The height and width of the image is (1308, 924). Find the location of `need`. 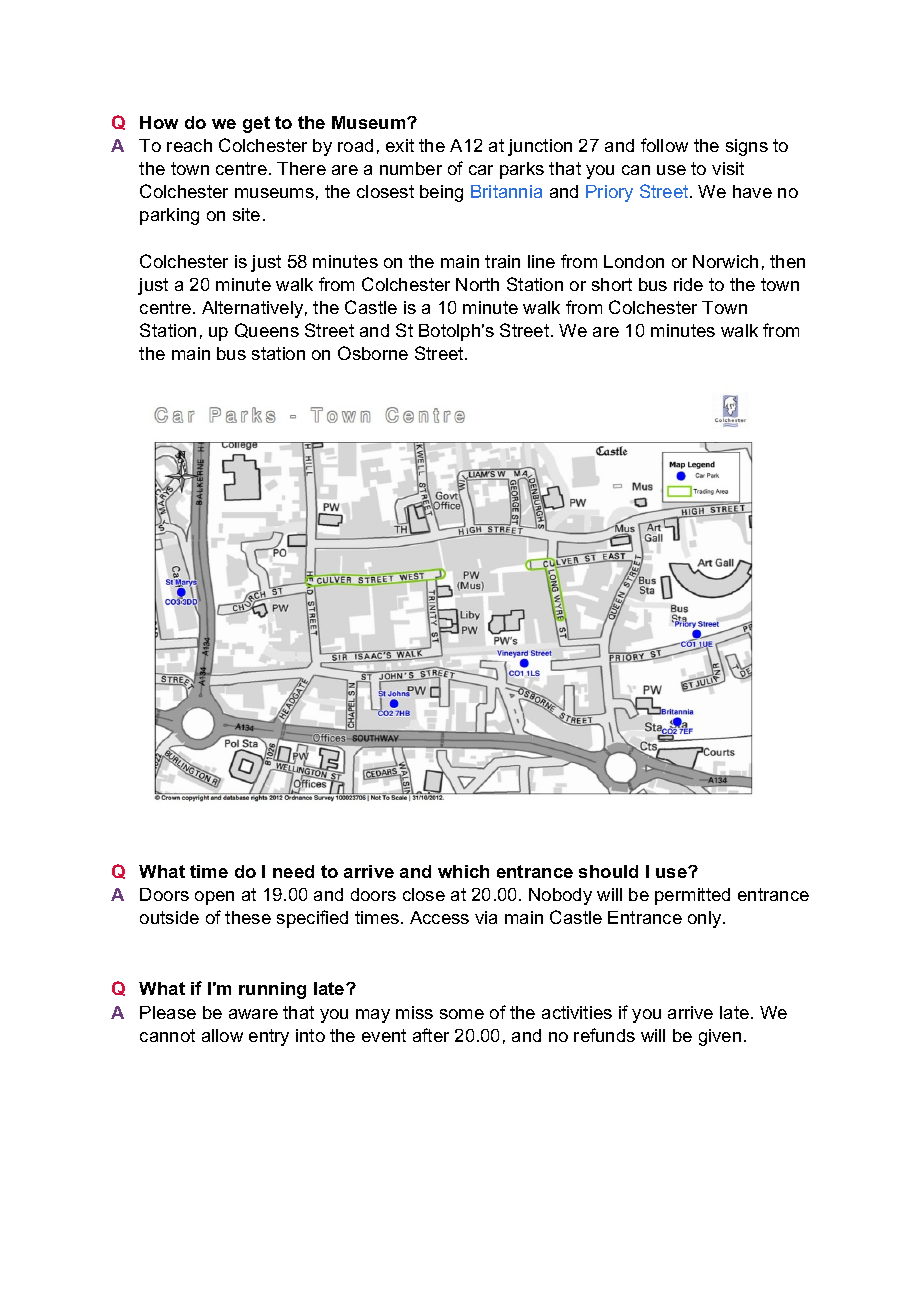

need is located at coordinates (293, 871).
